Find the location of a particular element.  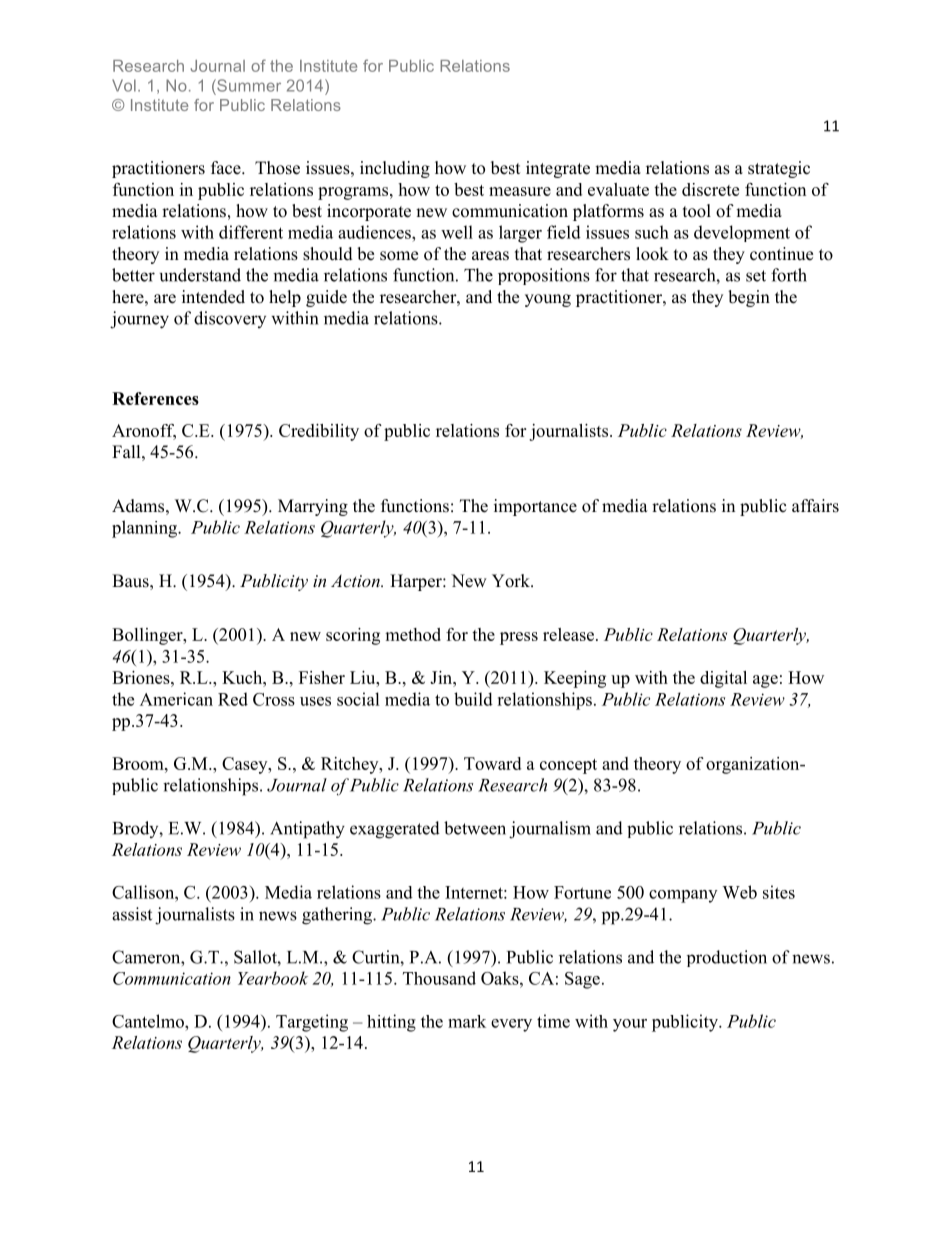

young is located at coordinates (548, 300).
